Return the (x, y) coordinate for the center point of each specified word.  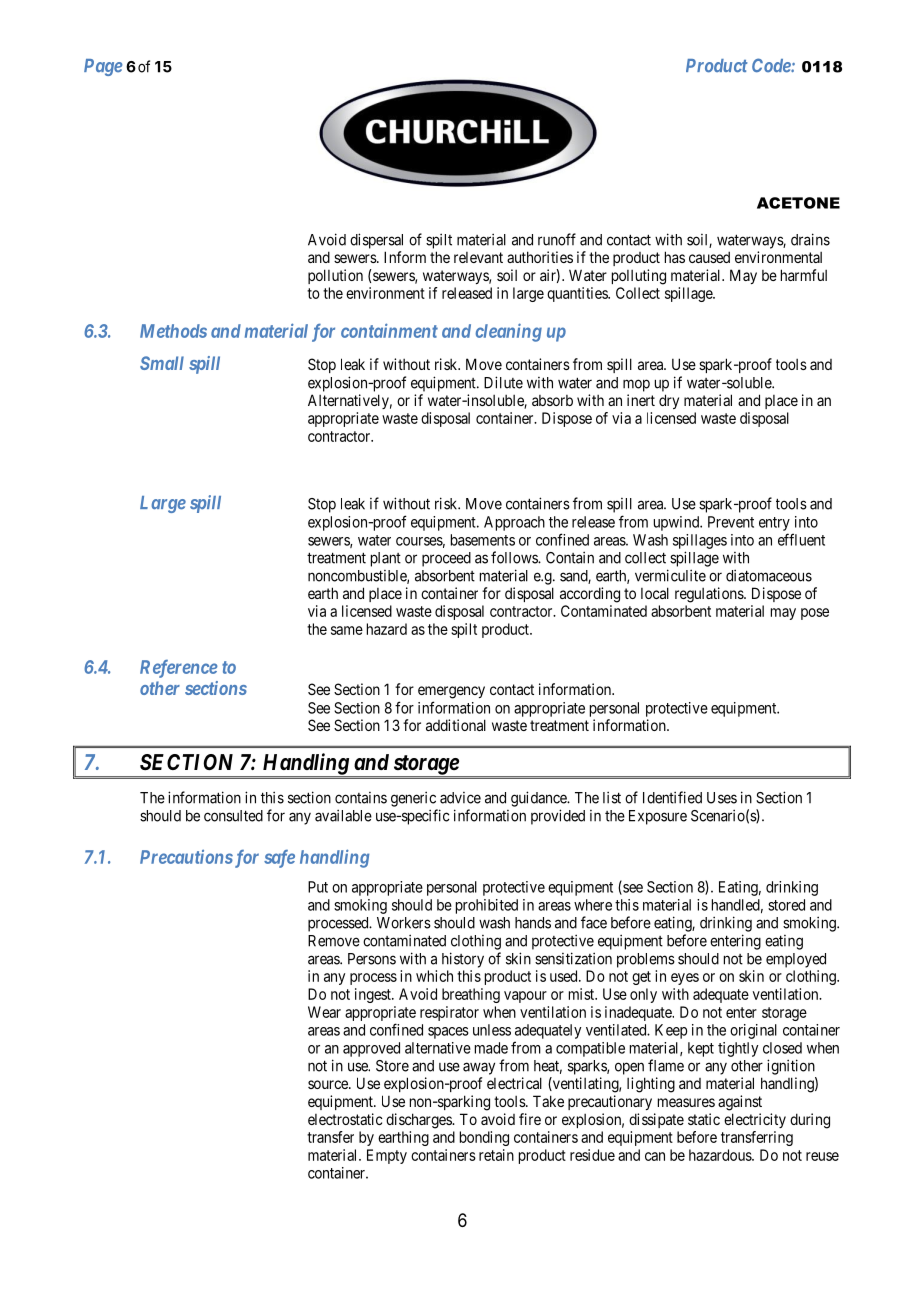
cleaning (508, 332)
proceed (446, 559)
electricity (755, 1120)
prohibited (487, 906)
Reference (179, 669)
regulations (710, 595)
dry (669, 401)
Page (103, 67)
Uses (722, 798)
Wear (324, 1012)
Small (162, 363)
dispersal (376, 241)
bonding (484, 1138)
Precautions (186, 856)
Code (772, 65)
